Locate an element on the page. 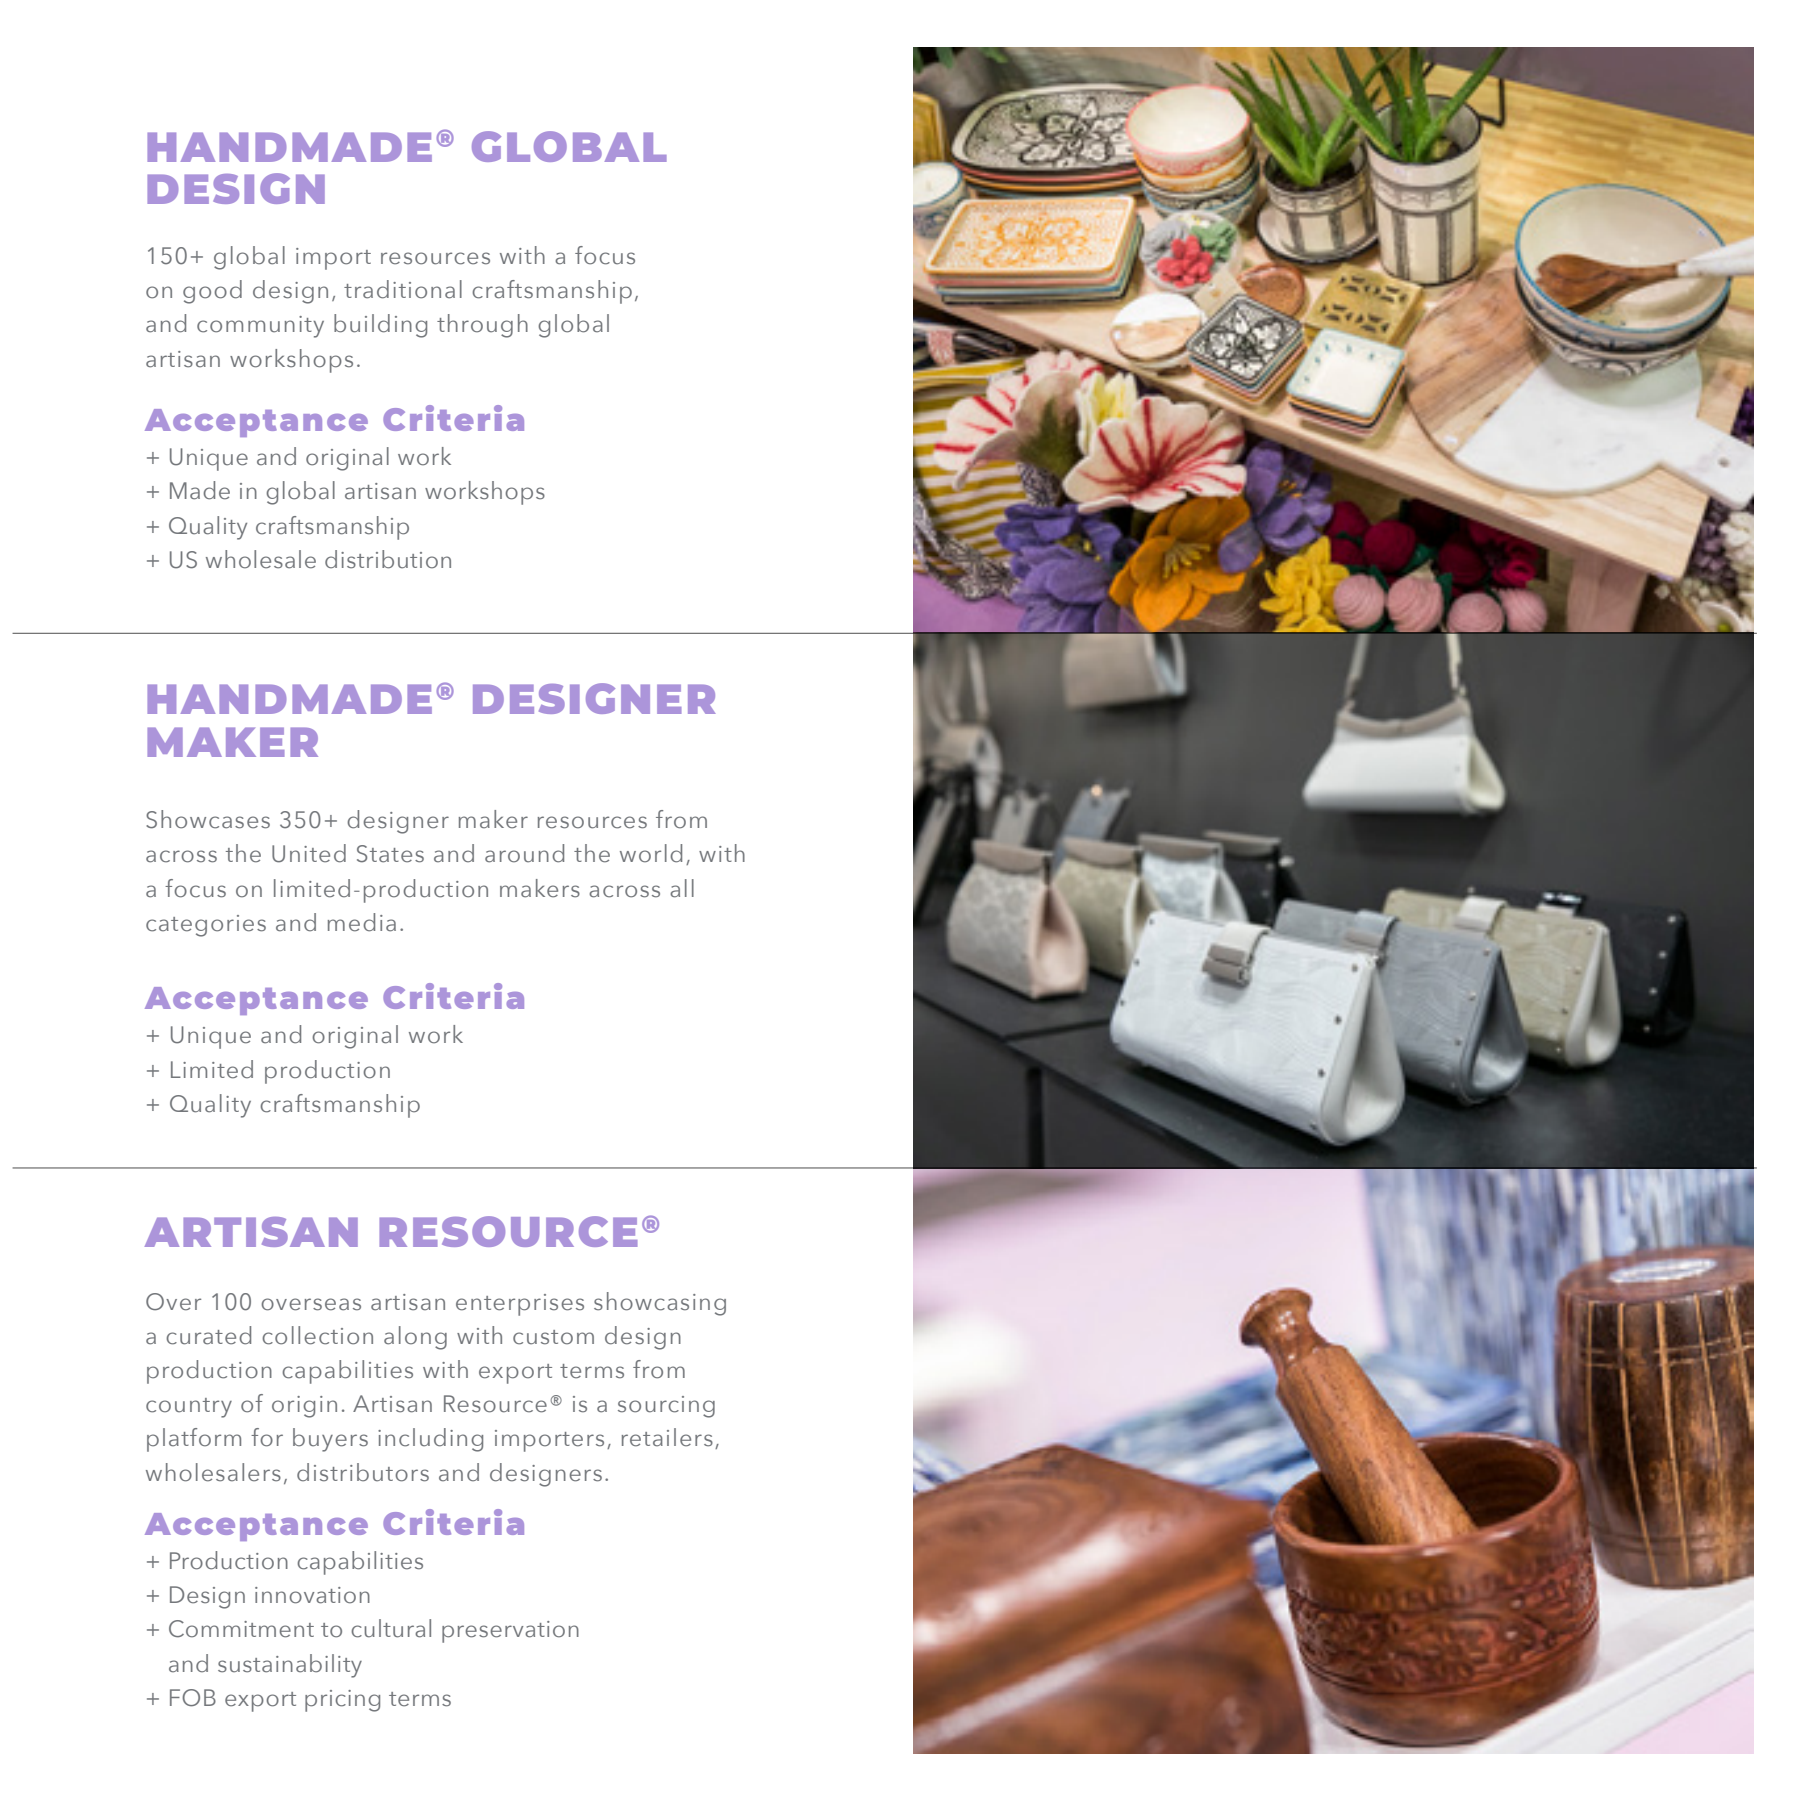  all is located at coordinates (682, 888).
